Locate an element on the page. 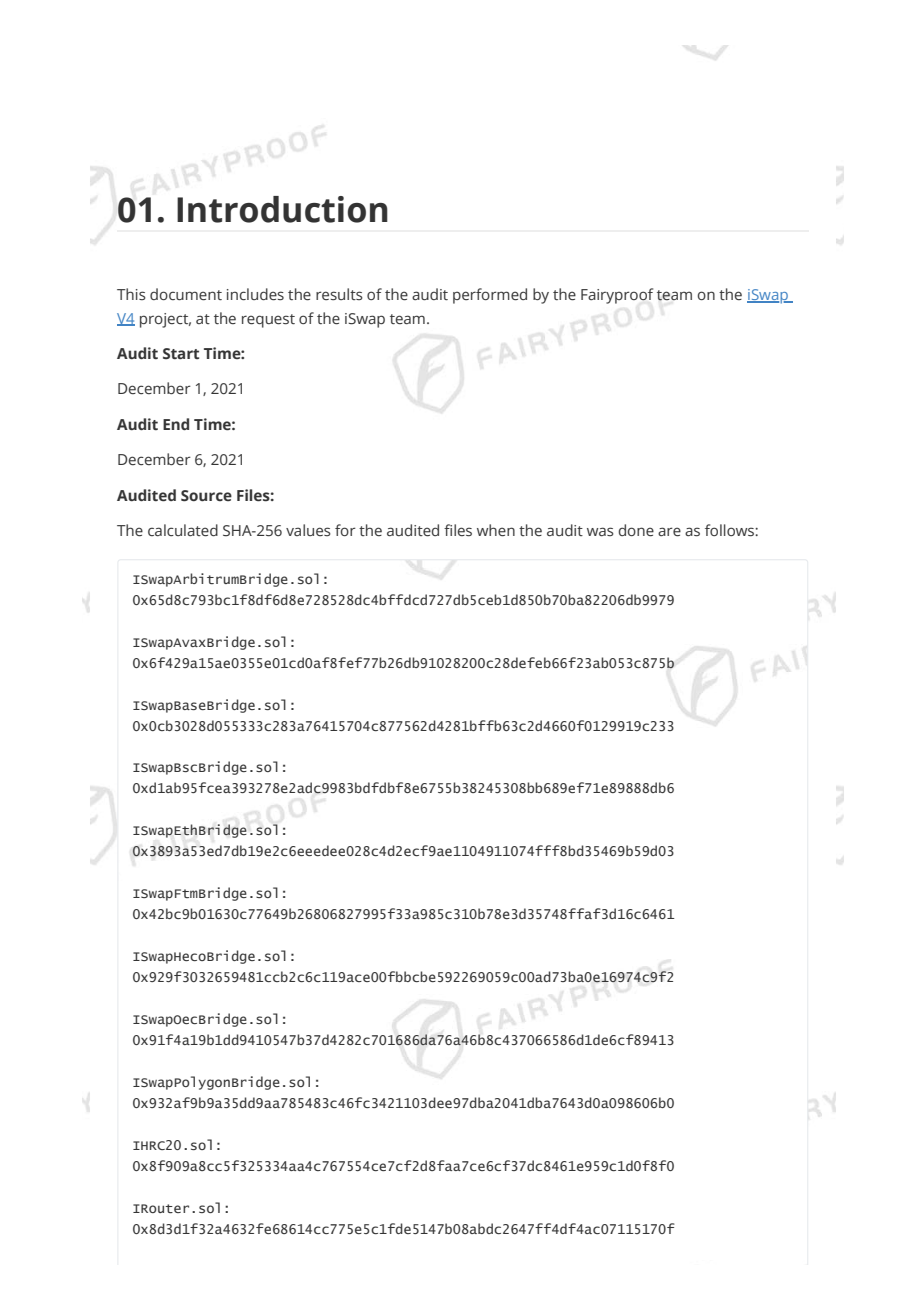 This document has height=1308, width=924. done is located at coordinates (636, 530).
